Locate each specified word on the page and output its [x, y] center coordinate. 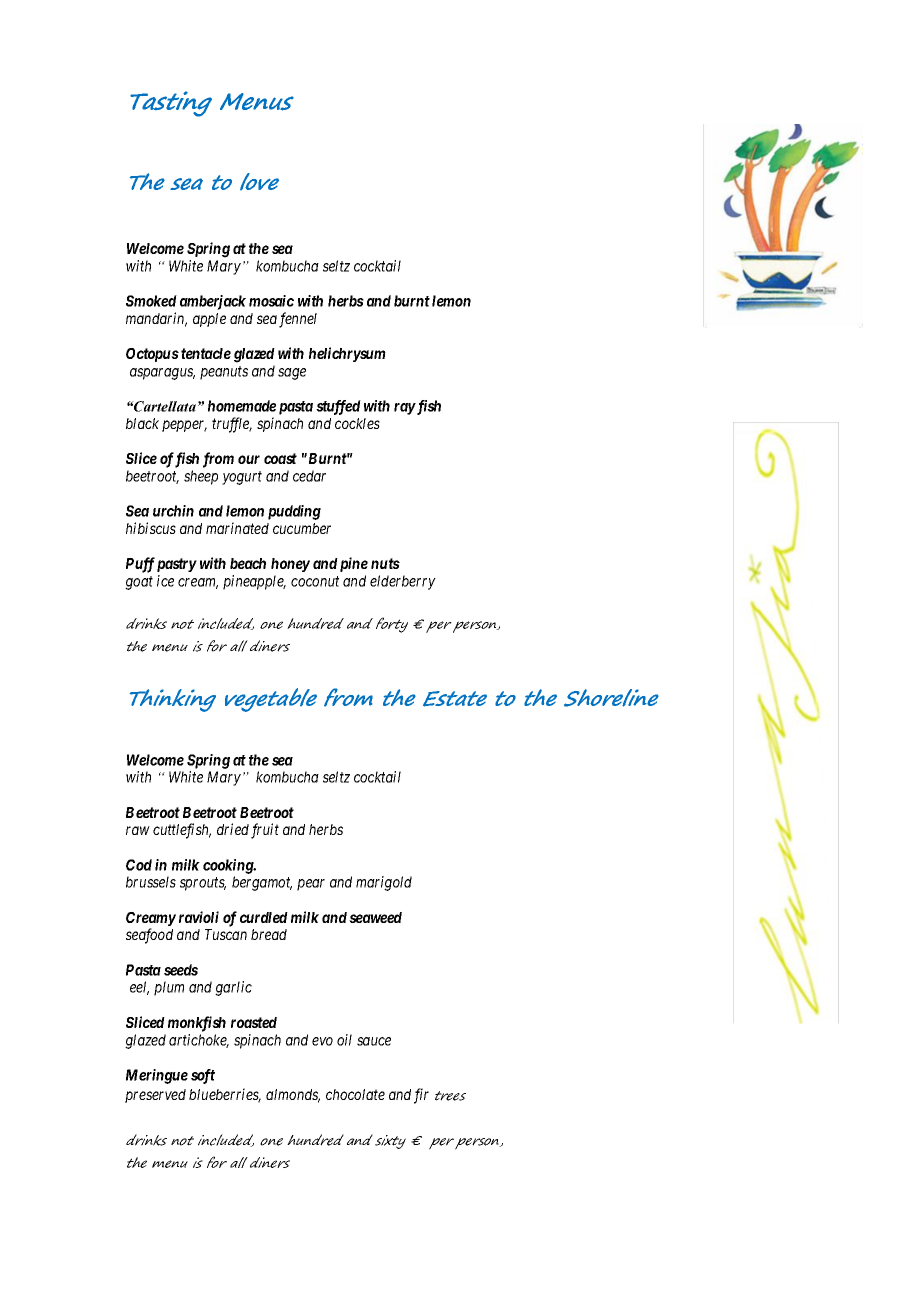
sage [292, 374]
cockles [357, 423]
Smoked [151, 301]
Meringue [157, 1076]
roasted [254, 1022]
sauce [374, 1041]
